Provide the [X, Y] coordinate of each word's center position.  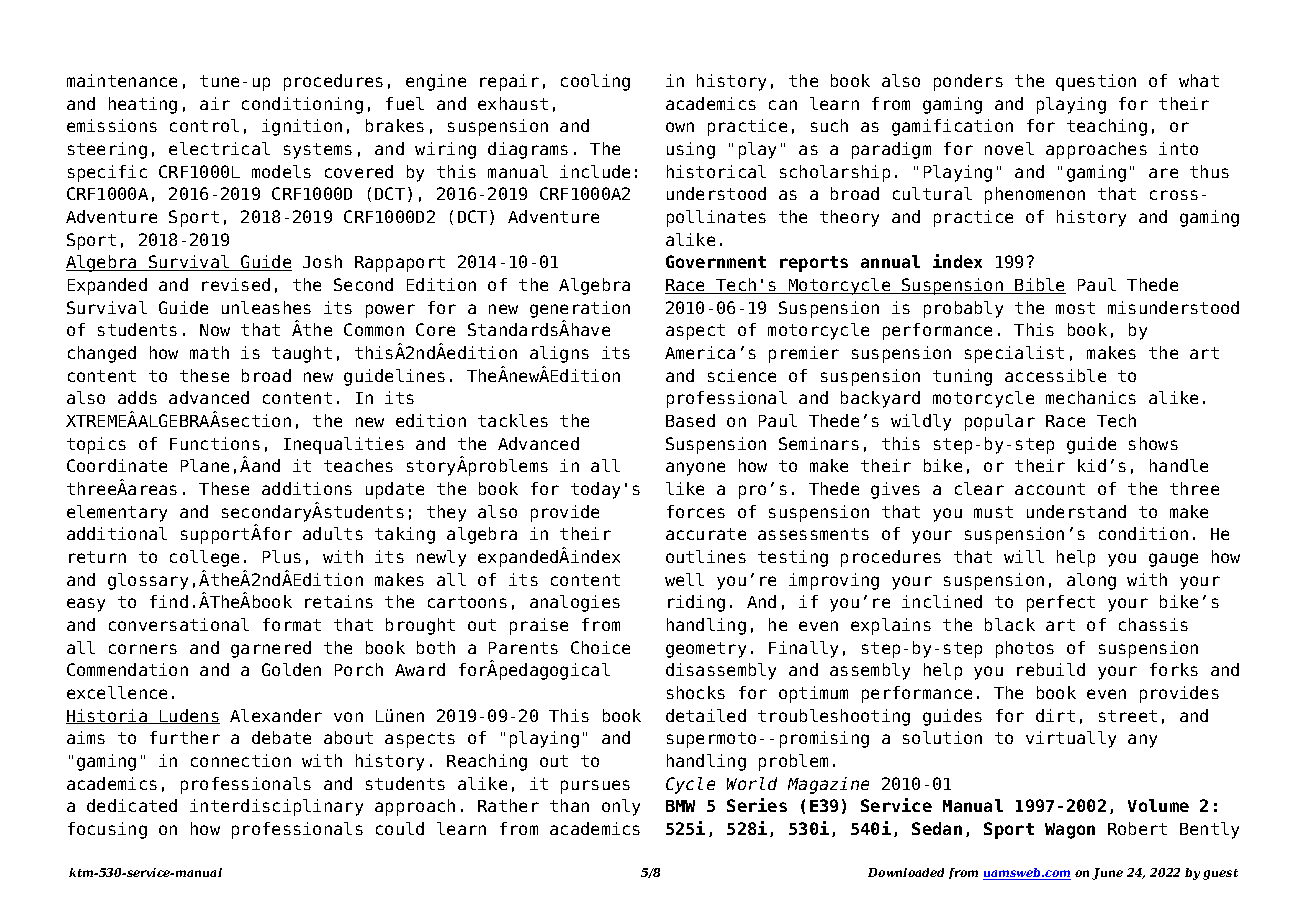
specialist [1014, 354]
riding [696, 603]
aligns [559, 354]
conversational [179, 624]
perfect [1061, 603]
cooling [595, 82]
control [204, 125]
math [209, 352]
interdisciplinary [276, 807]
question [1096, 82]
